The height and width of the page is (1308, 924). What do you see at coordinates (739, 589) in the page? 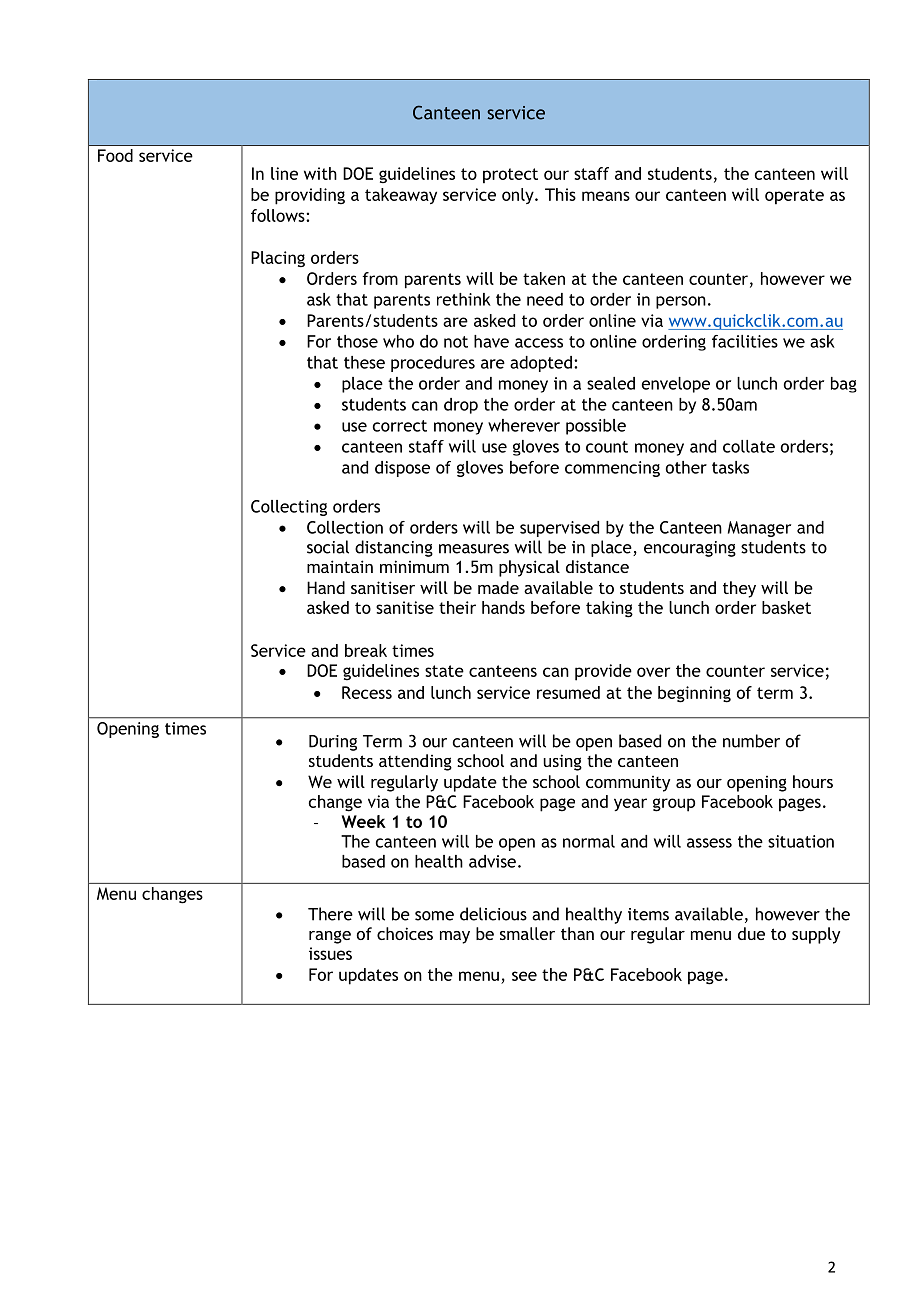
I see `they` at bounding box center [739, 589].
